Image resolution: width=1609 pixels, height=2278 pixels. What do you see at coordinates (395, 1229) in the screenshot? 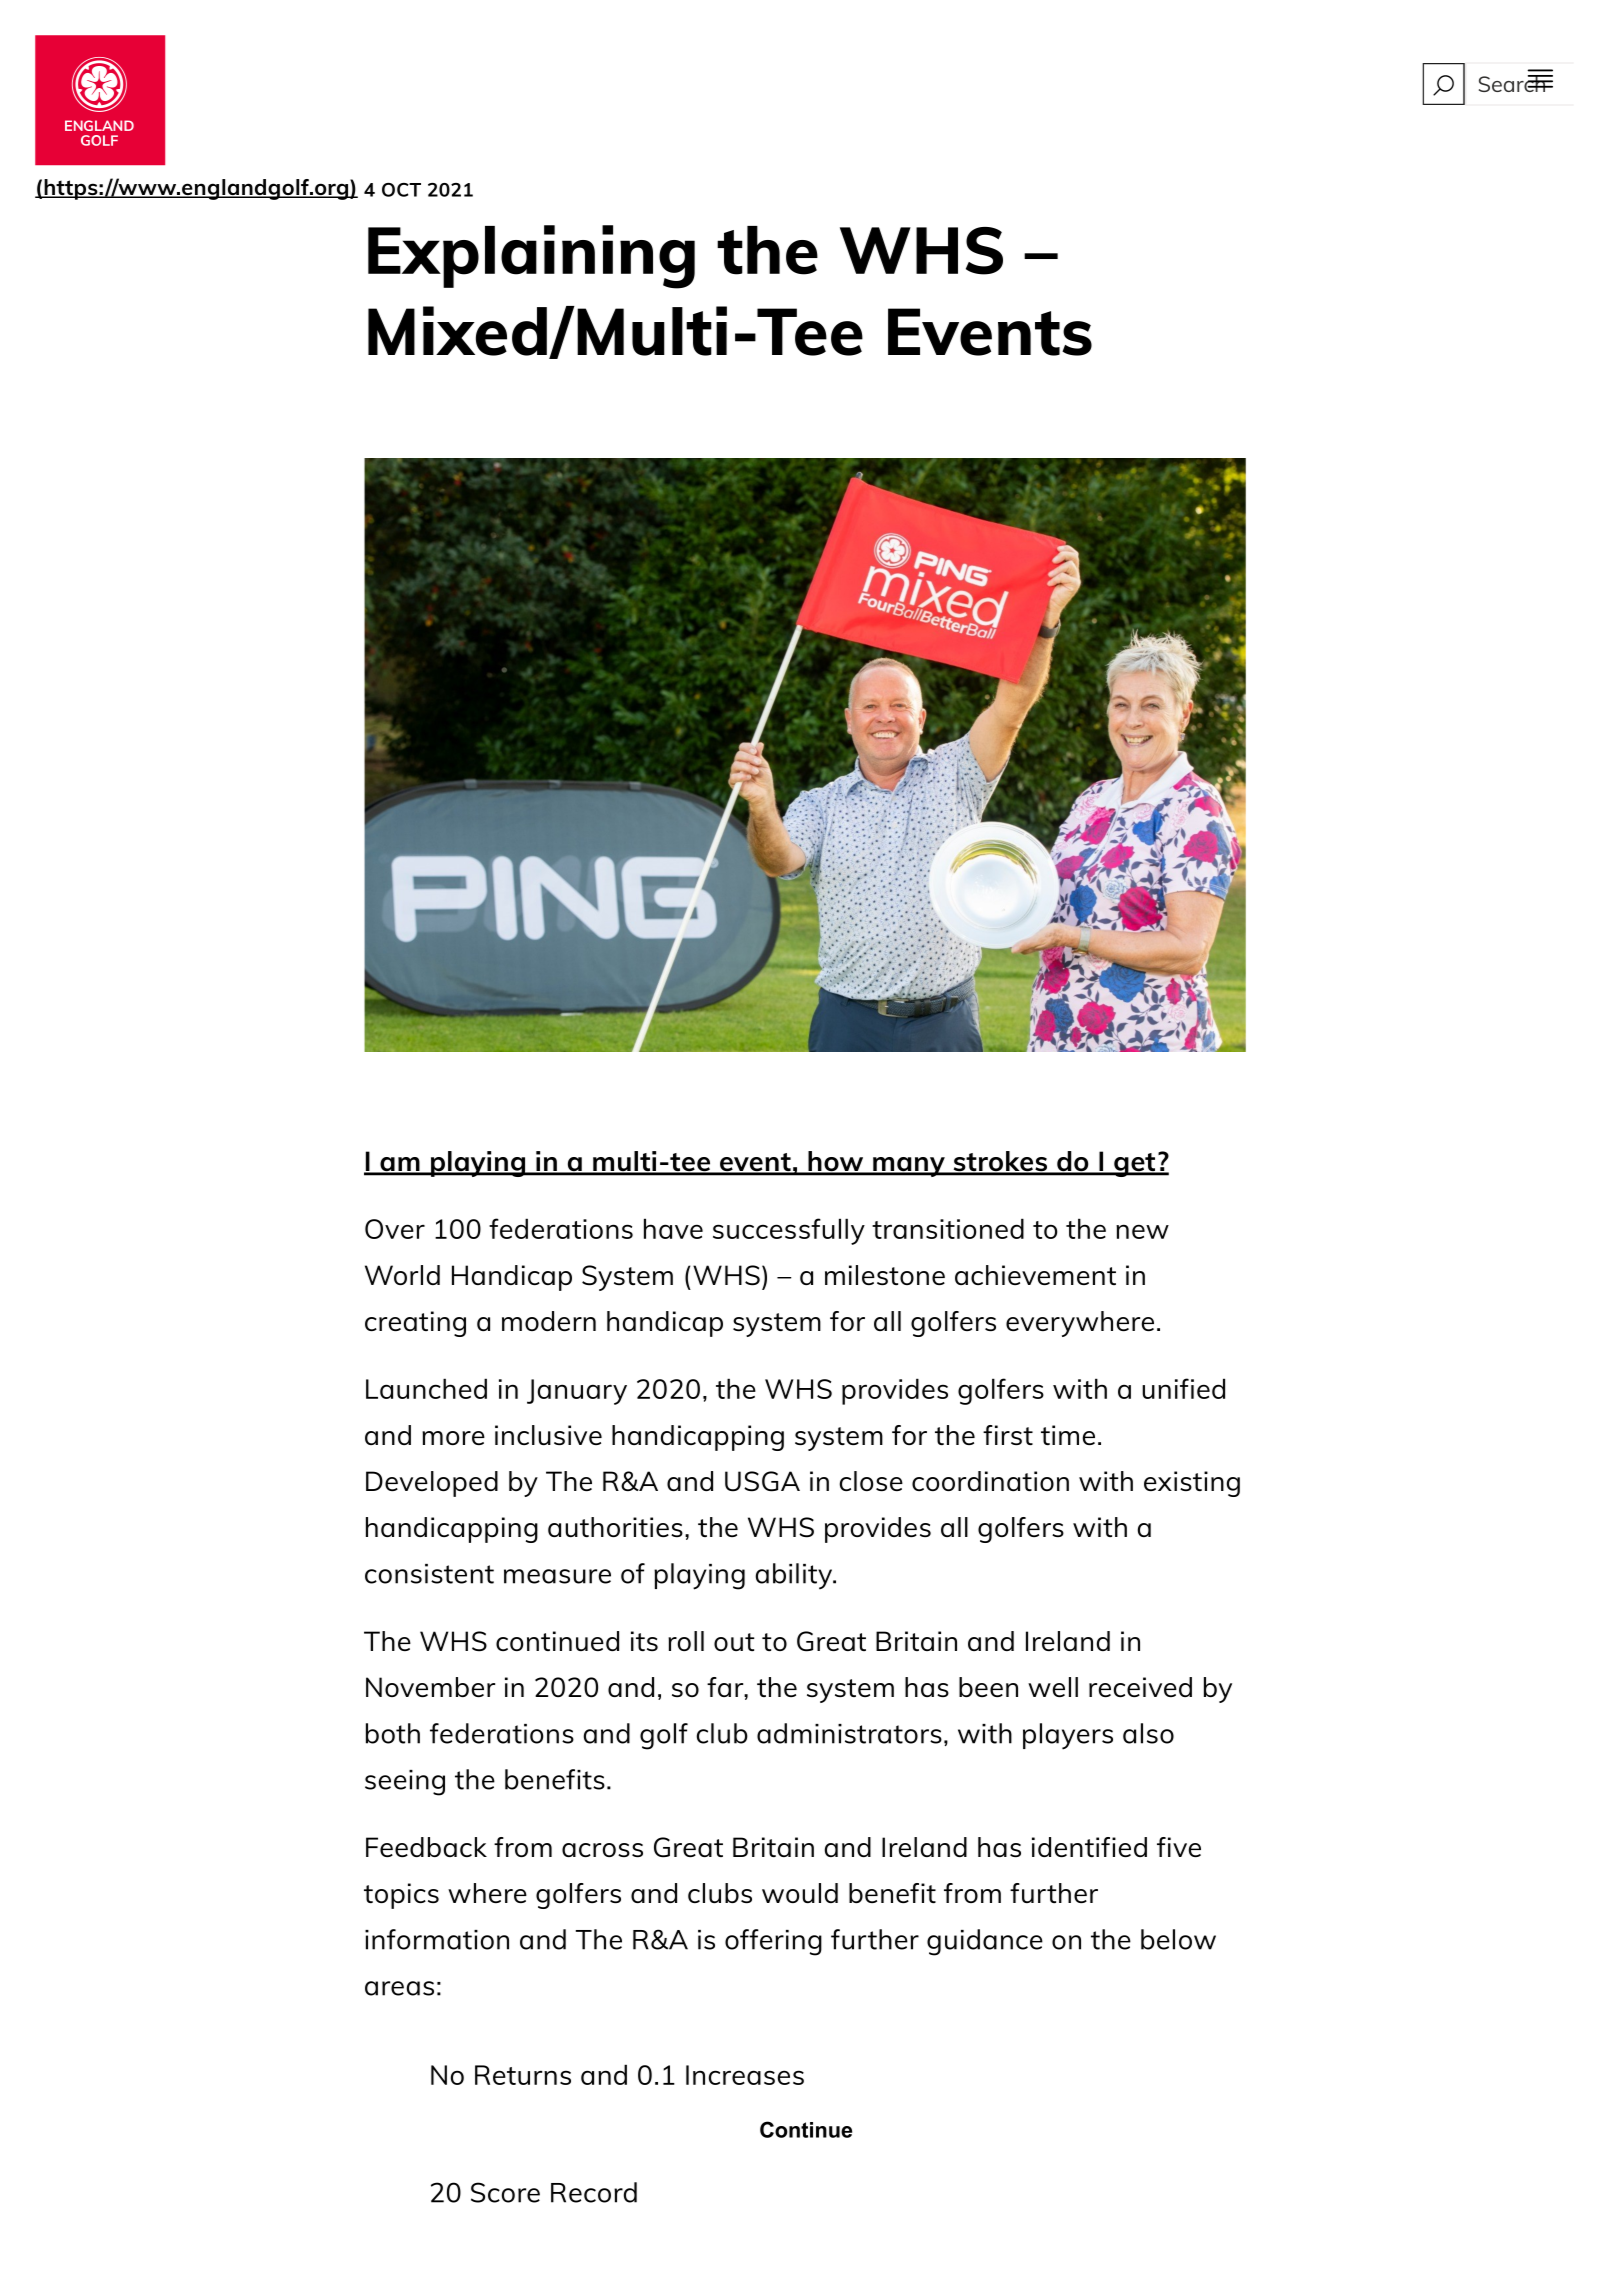
I see `Over` at bounding box center [395, 1229].
